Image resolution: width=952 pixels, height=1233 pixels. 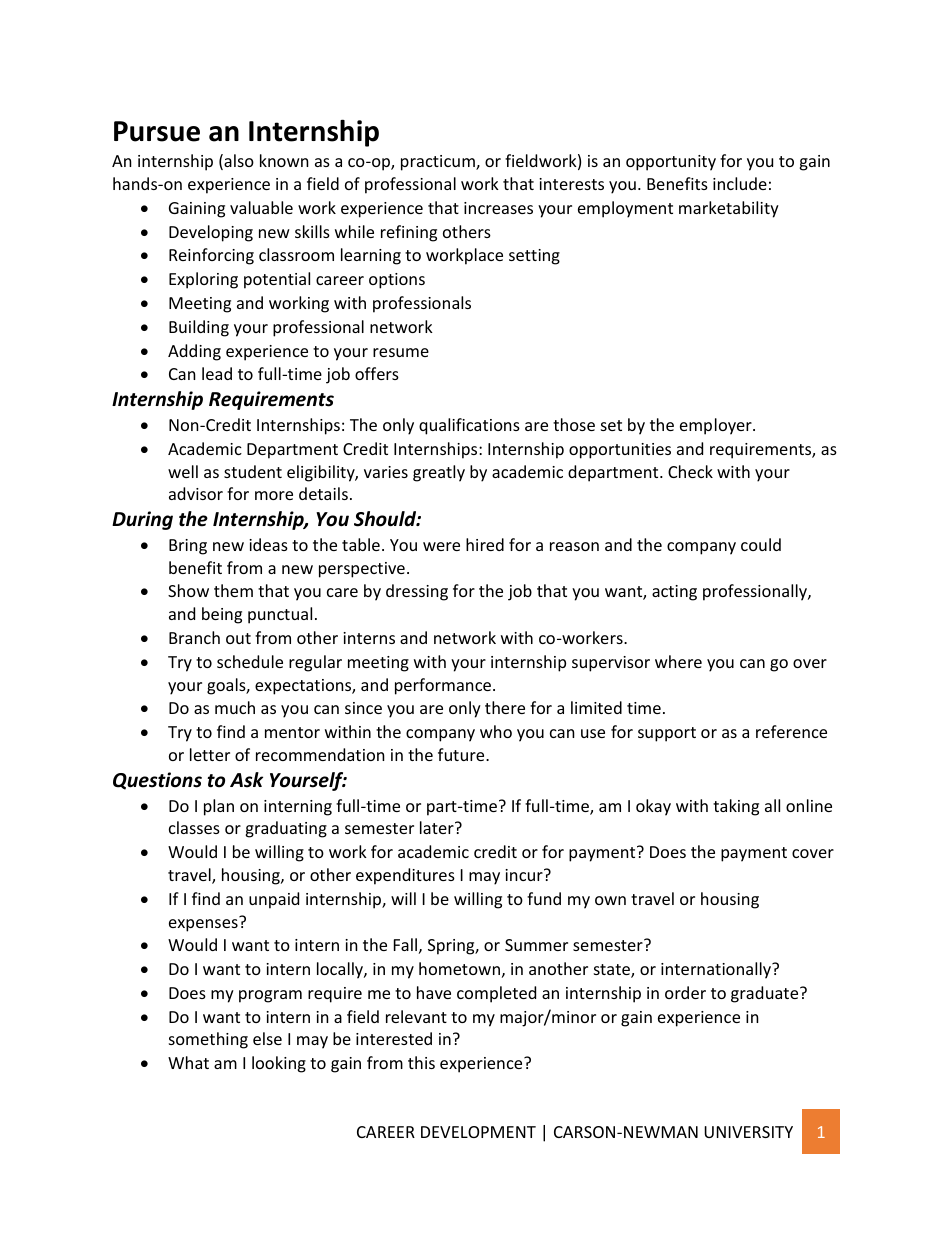 What do you see at coordinates (253, 471) in the document?
I see `student` at bounding box center [253, 471].
